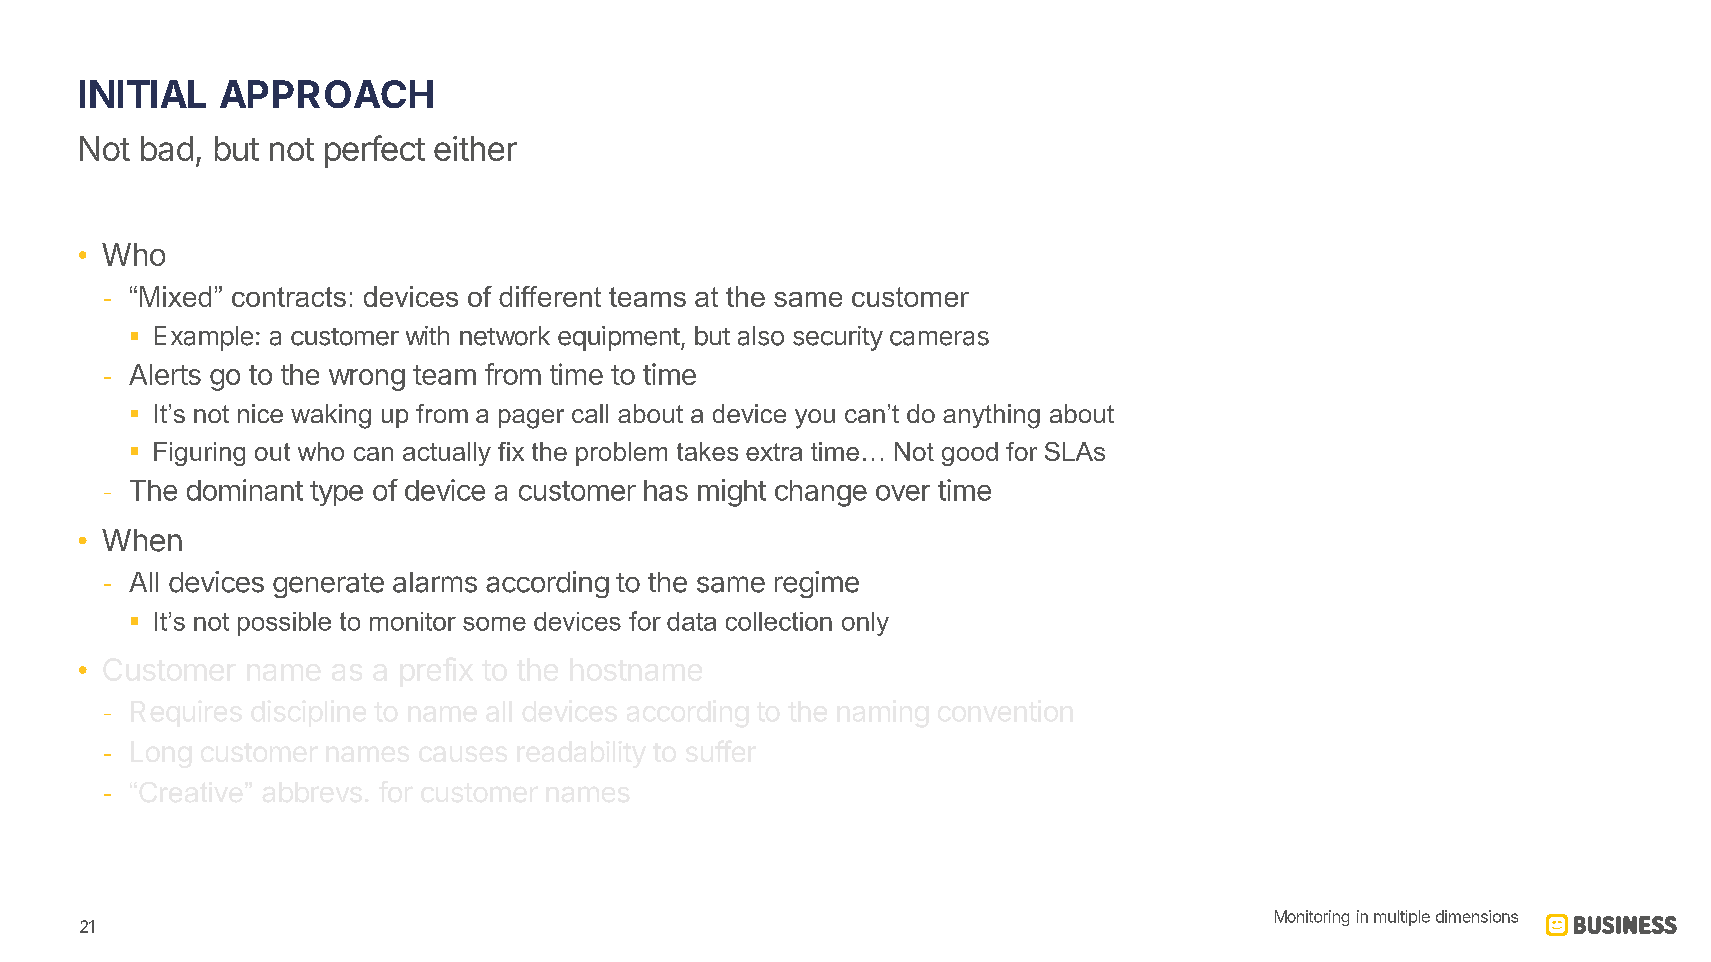  What do you see at coordinates (1402, 918) in the screenshot?
I see `multiple` at bounding box center [1402, 918].
